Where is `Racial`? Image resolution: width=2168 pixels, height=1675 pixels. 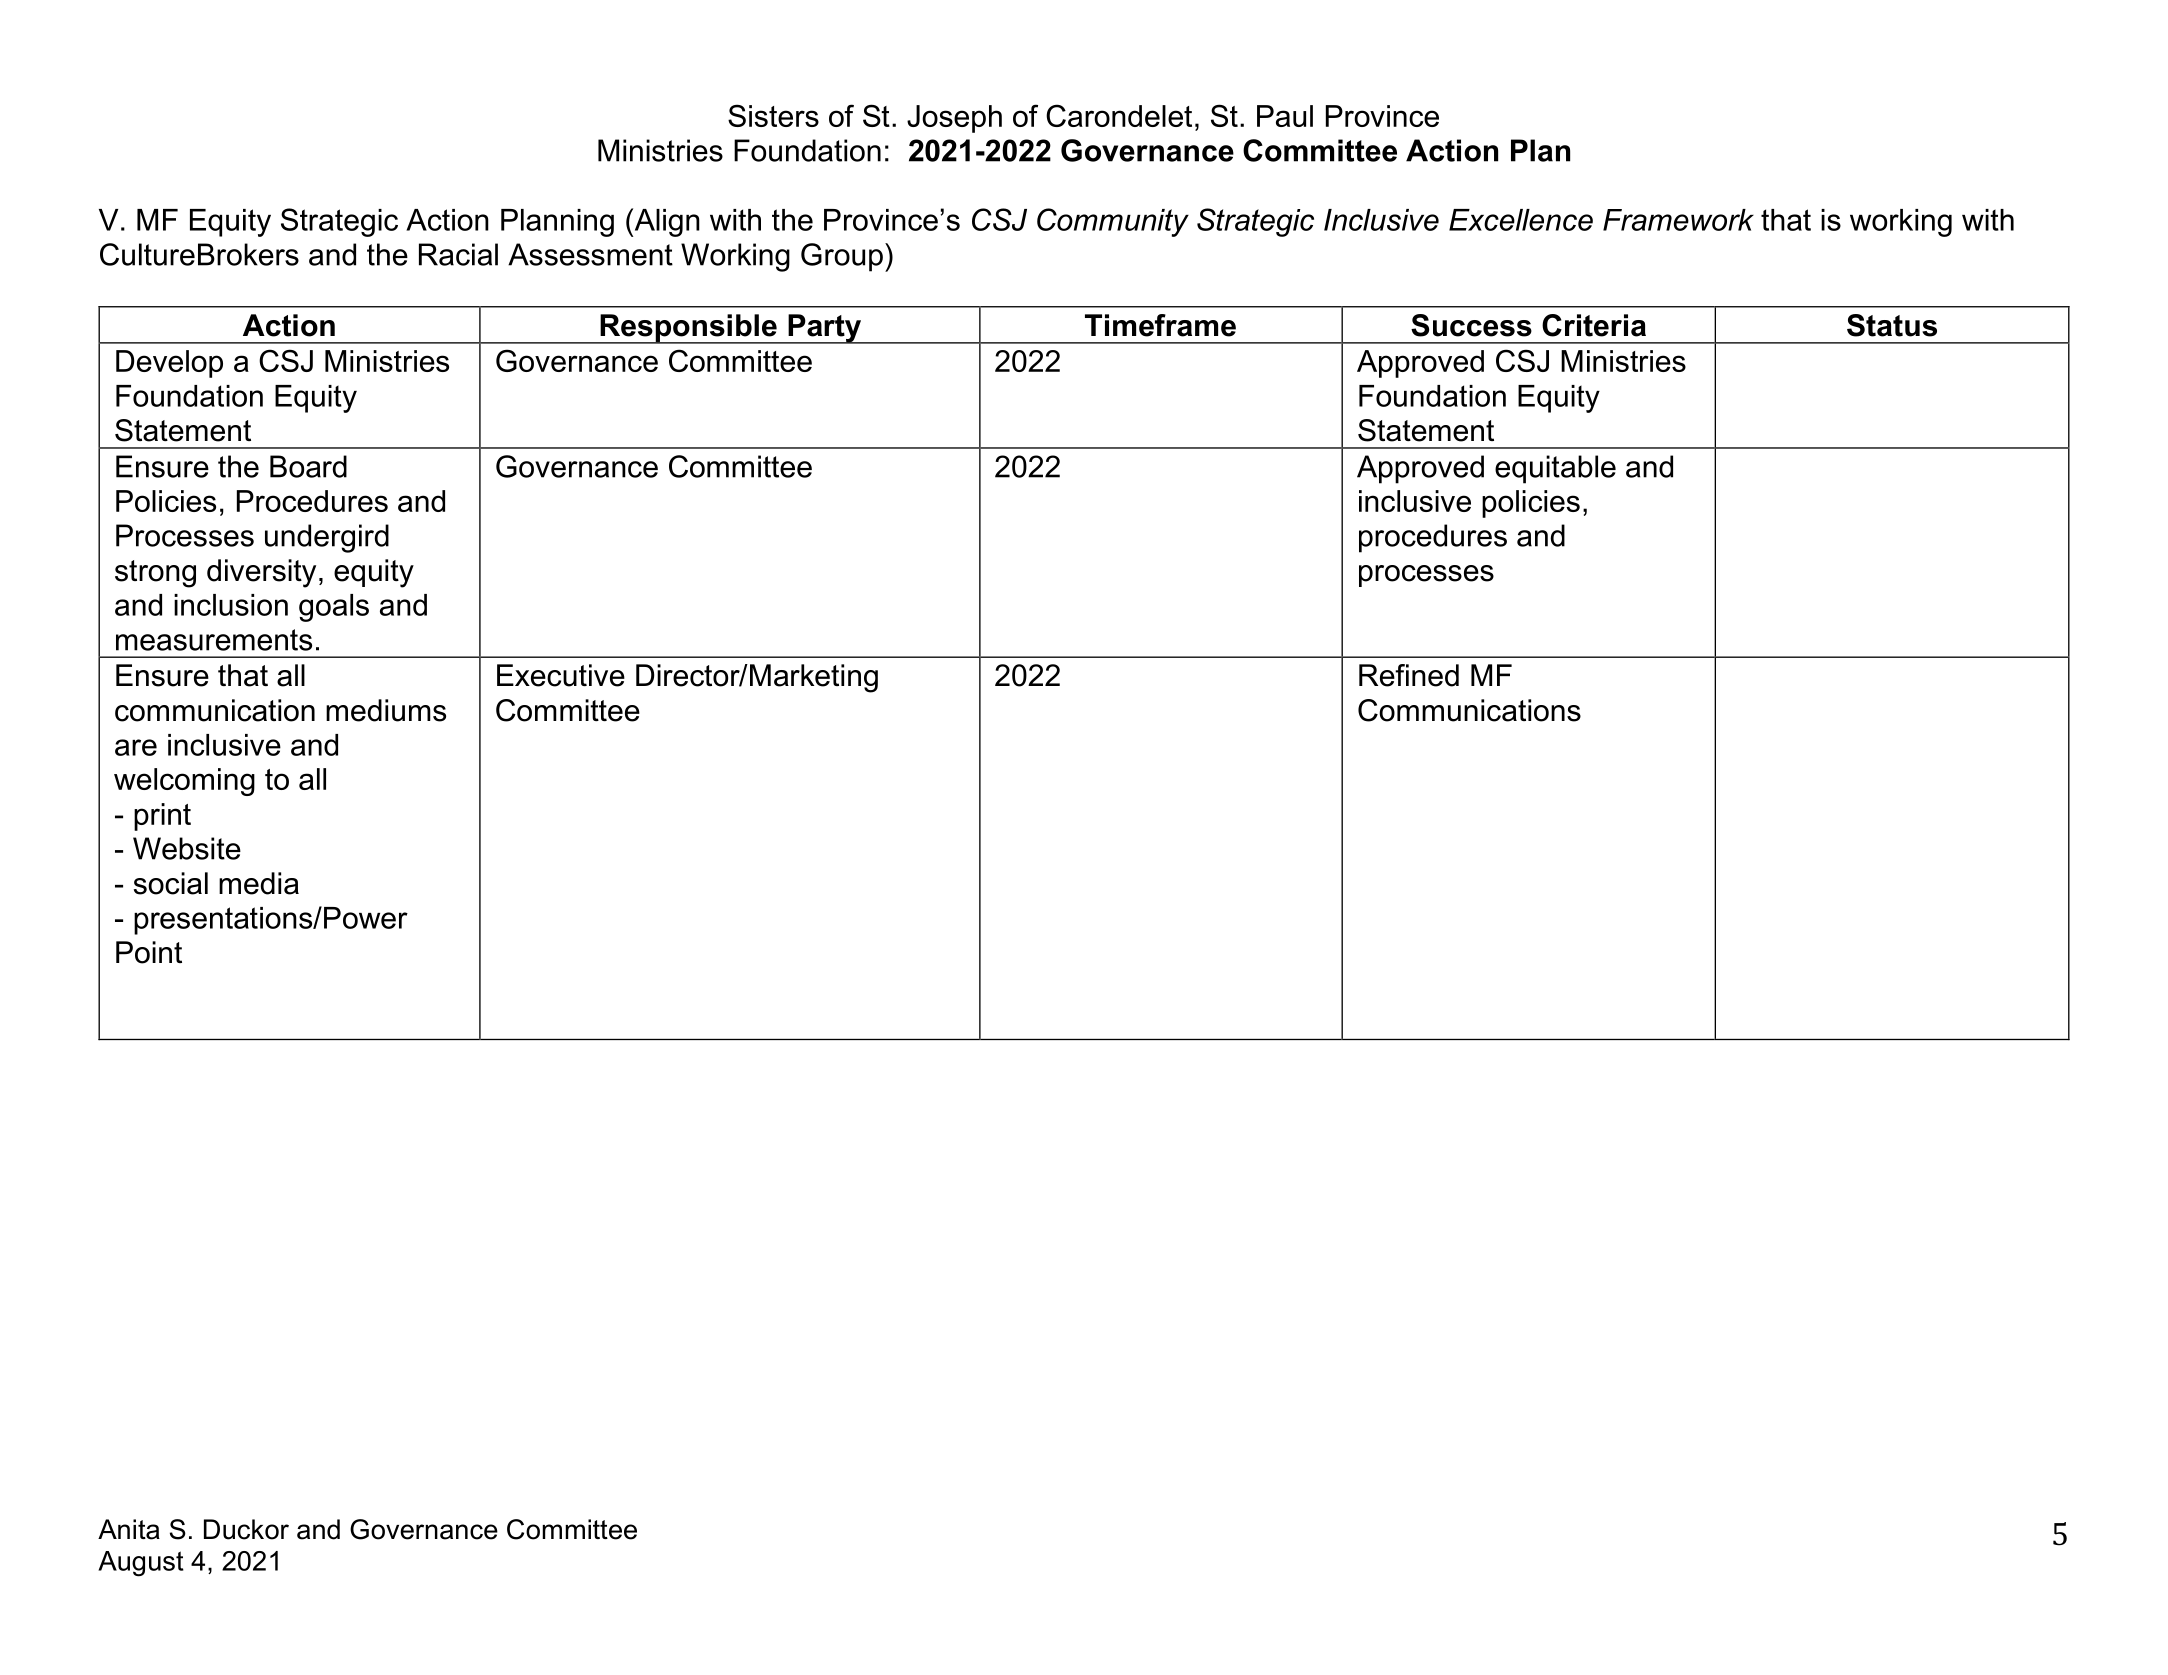 Racial is located at coordinates (458, 254).
